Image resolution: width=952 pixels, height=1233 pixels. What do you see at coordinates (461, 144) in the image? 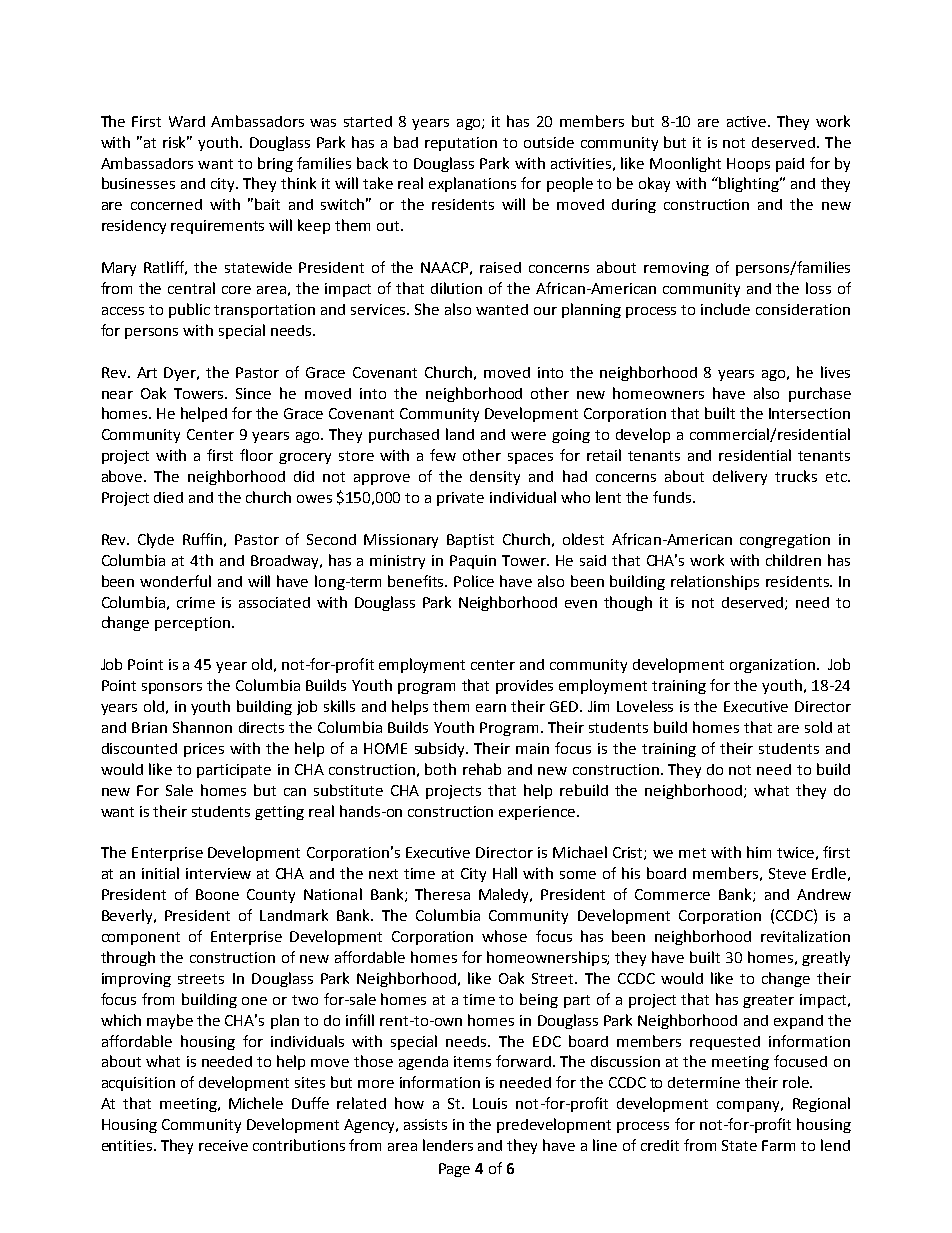
I see `reputation` at bounding box center [461, 144].
